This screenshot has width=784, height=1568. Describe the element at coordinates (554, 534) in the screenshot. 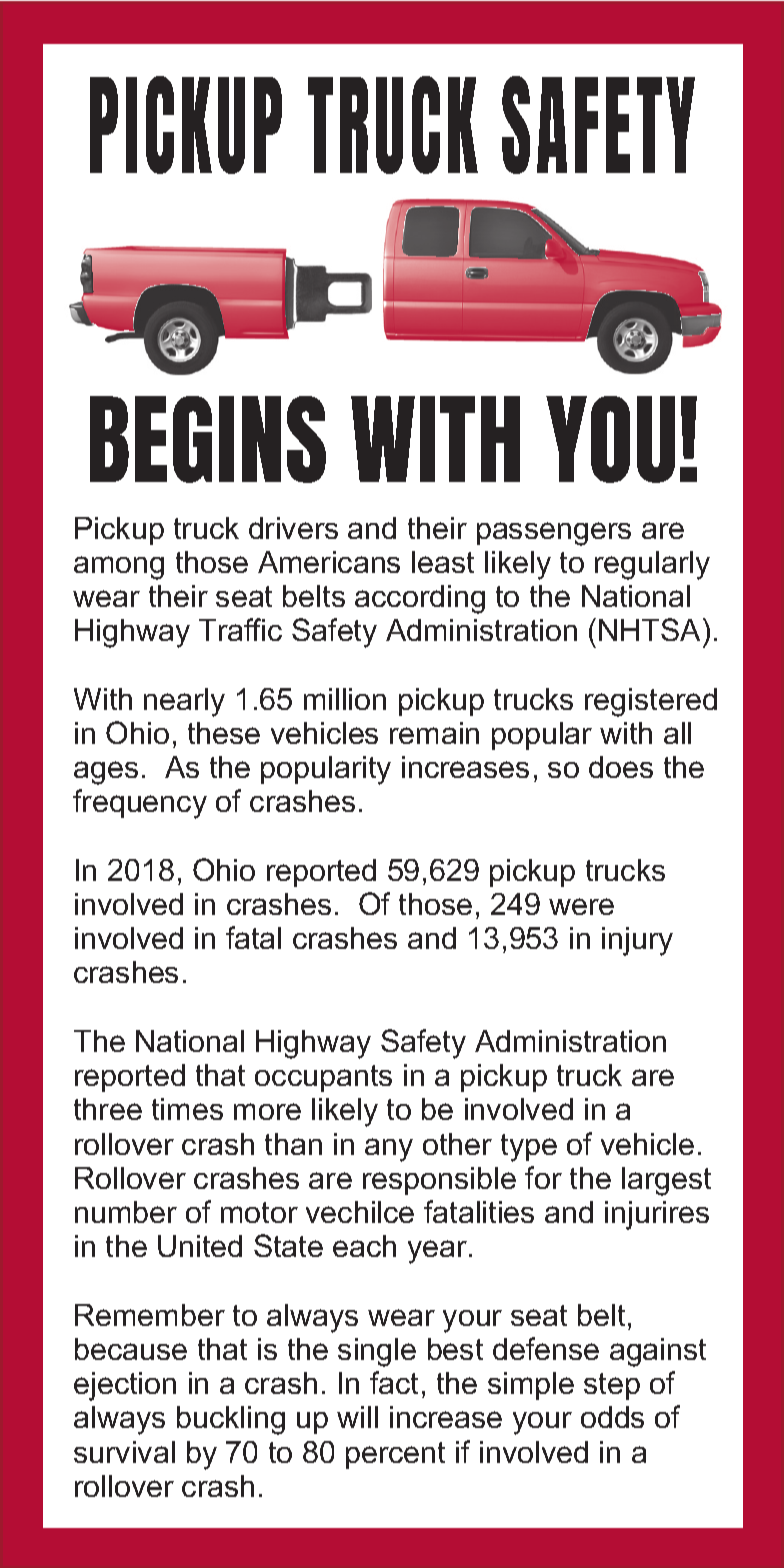

I see `passengers` at that location.
